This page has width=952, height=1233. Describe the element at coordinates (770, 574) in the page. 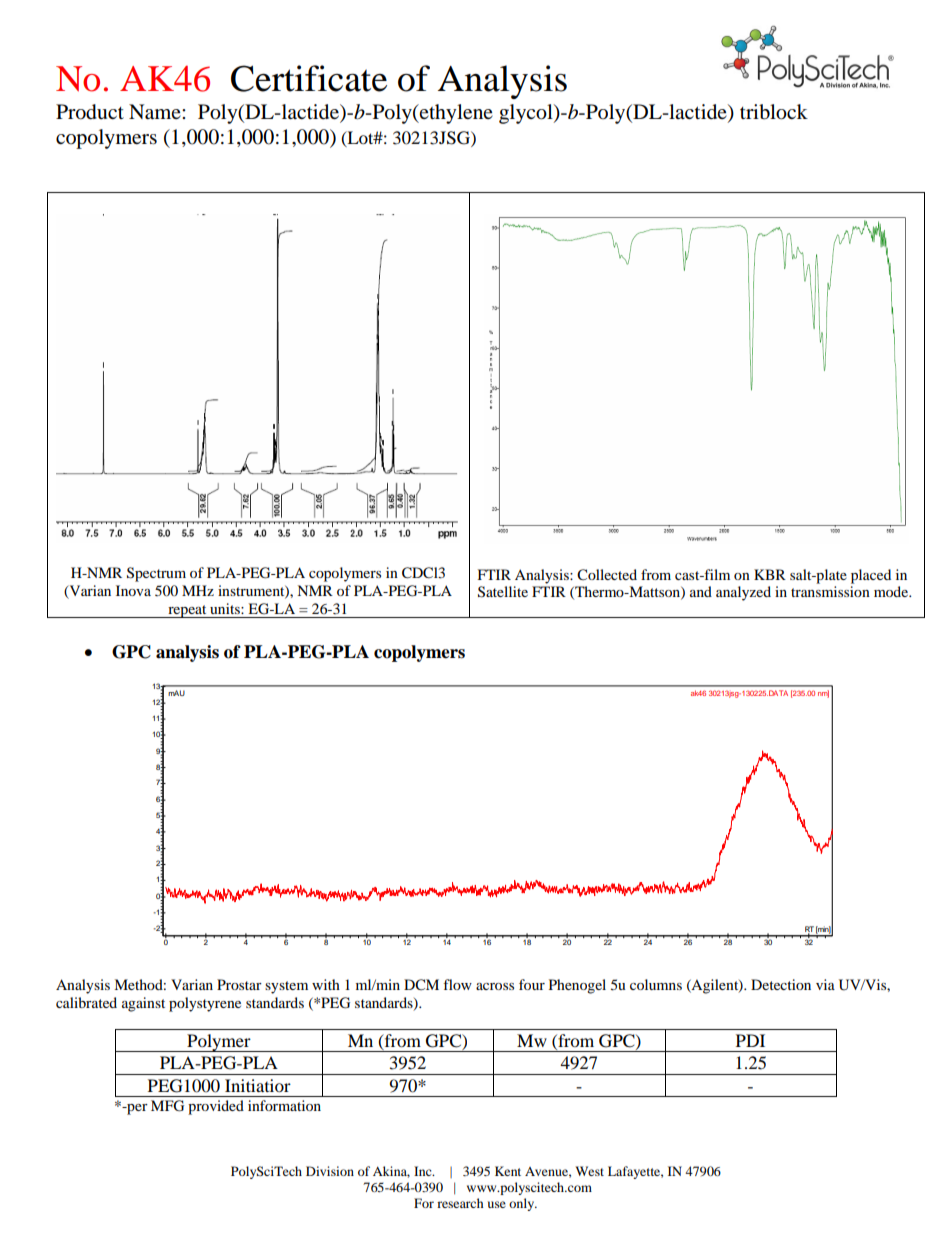

I see `KBR` at that location.
